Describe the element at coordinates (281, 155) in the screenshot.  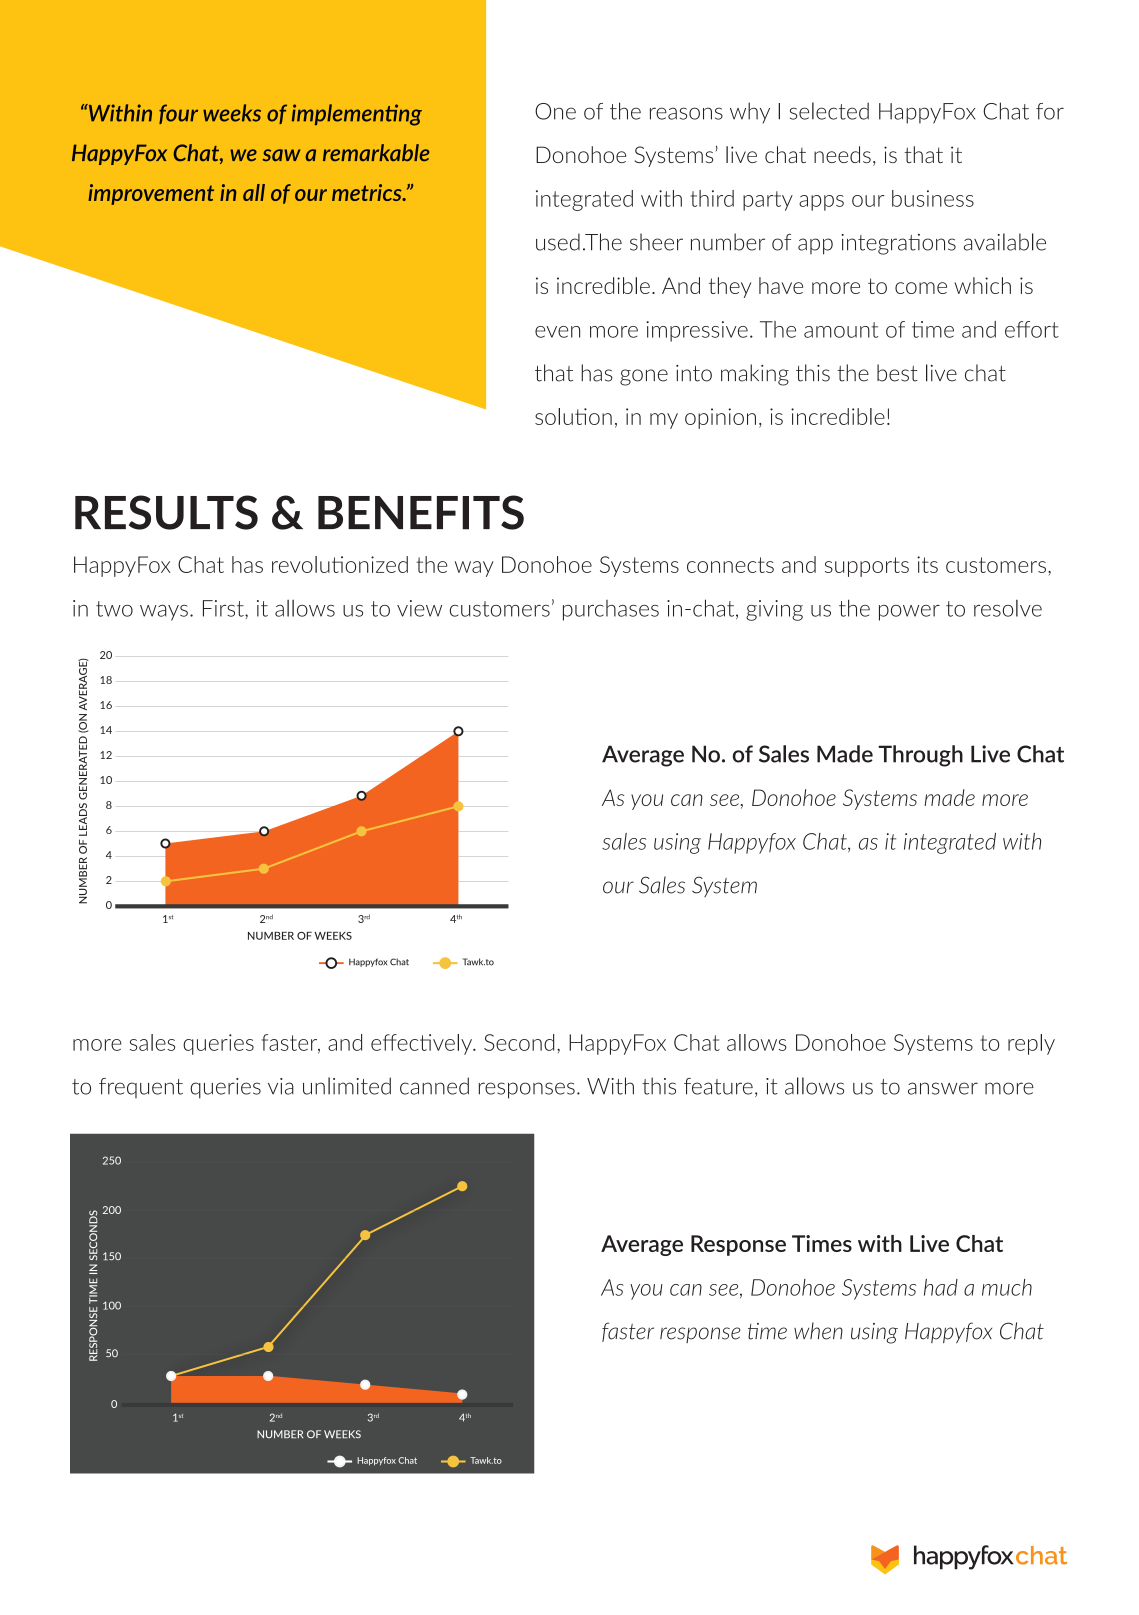
I see `saw` at that location.
